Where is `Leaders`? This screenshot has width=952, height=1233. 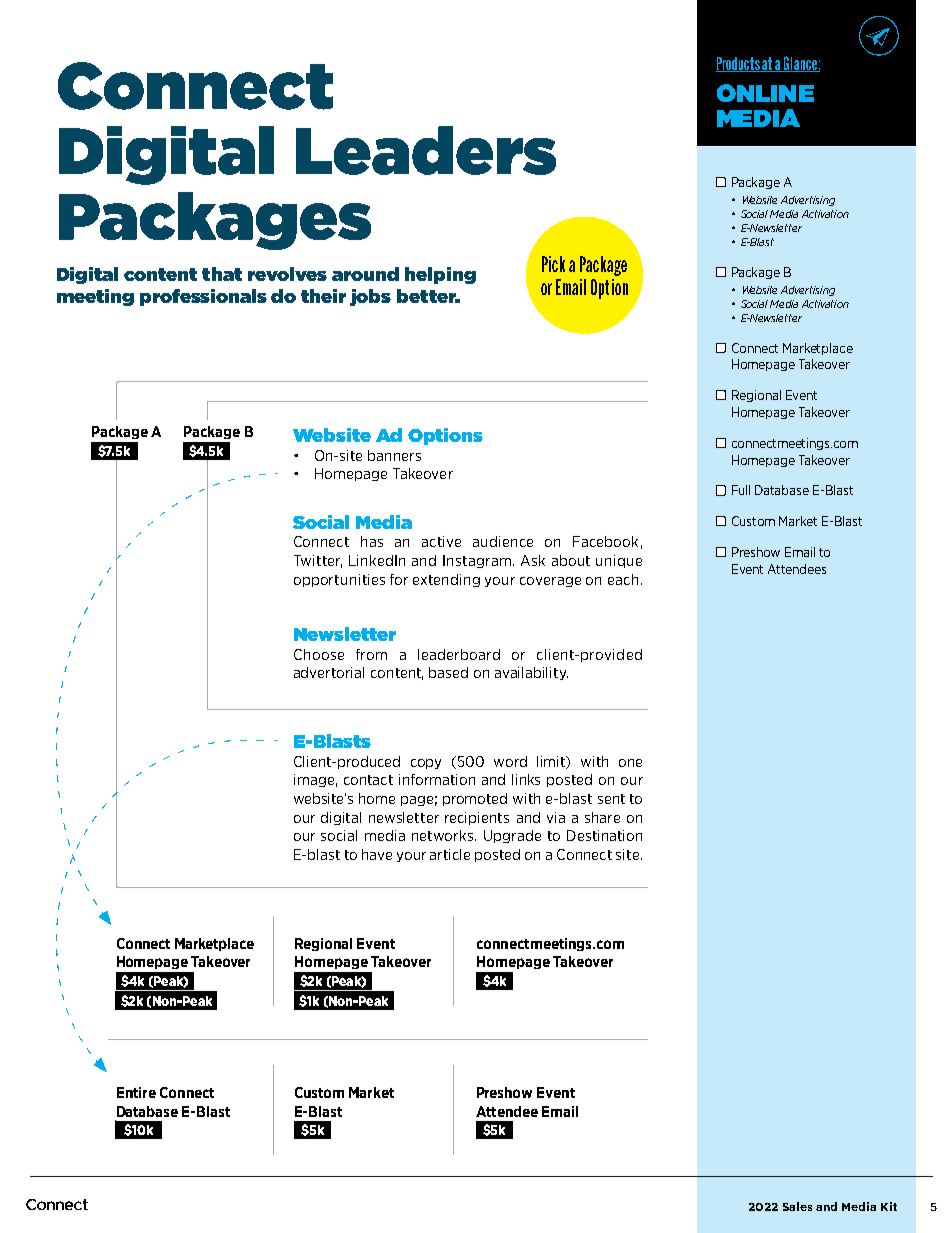 Leaders is located at coordinates (426, 150).
